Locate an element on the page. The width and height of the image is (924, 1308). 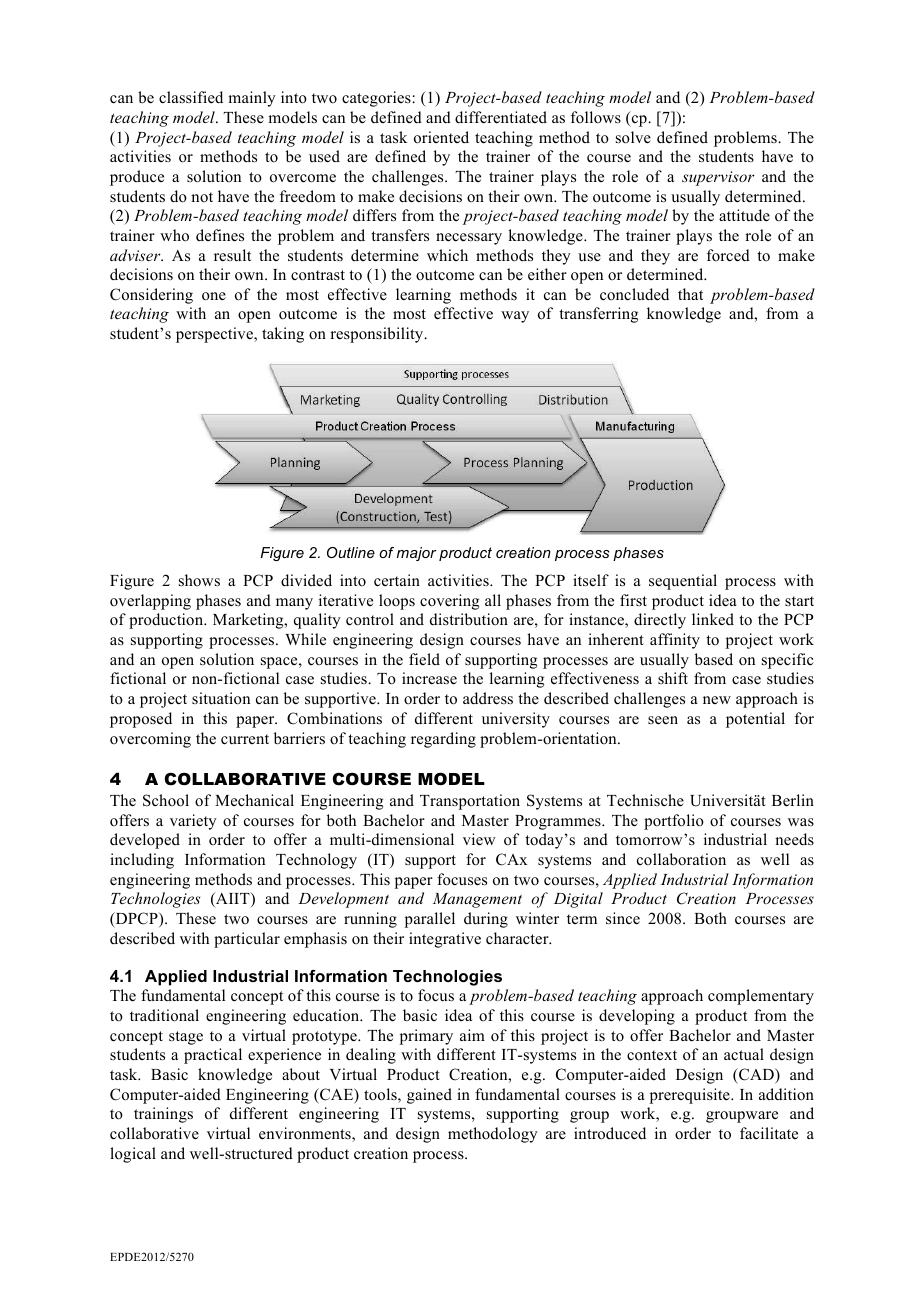
Marketing is located at coordinates (249, 621).
